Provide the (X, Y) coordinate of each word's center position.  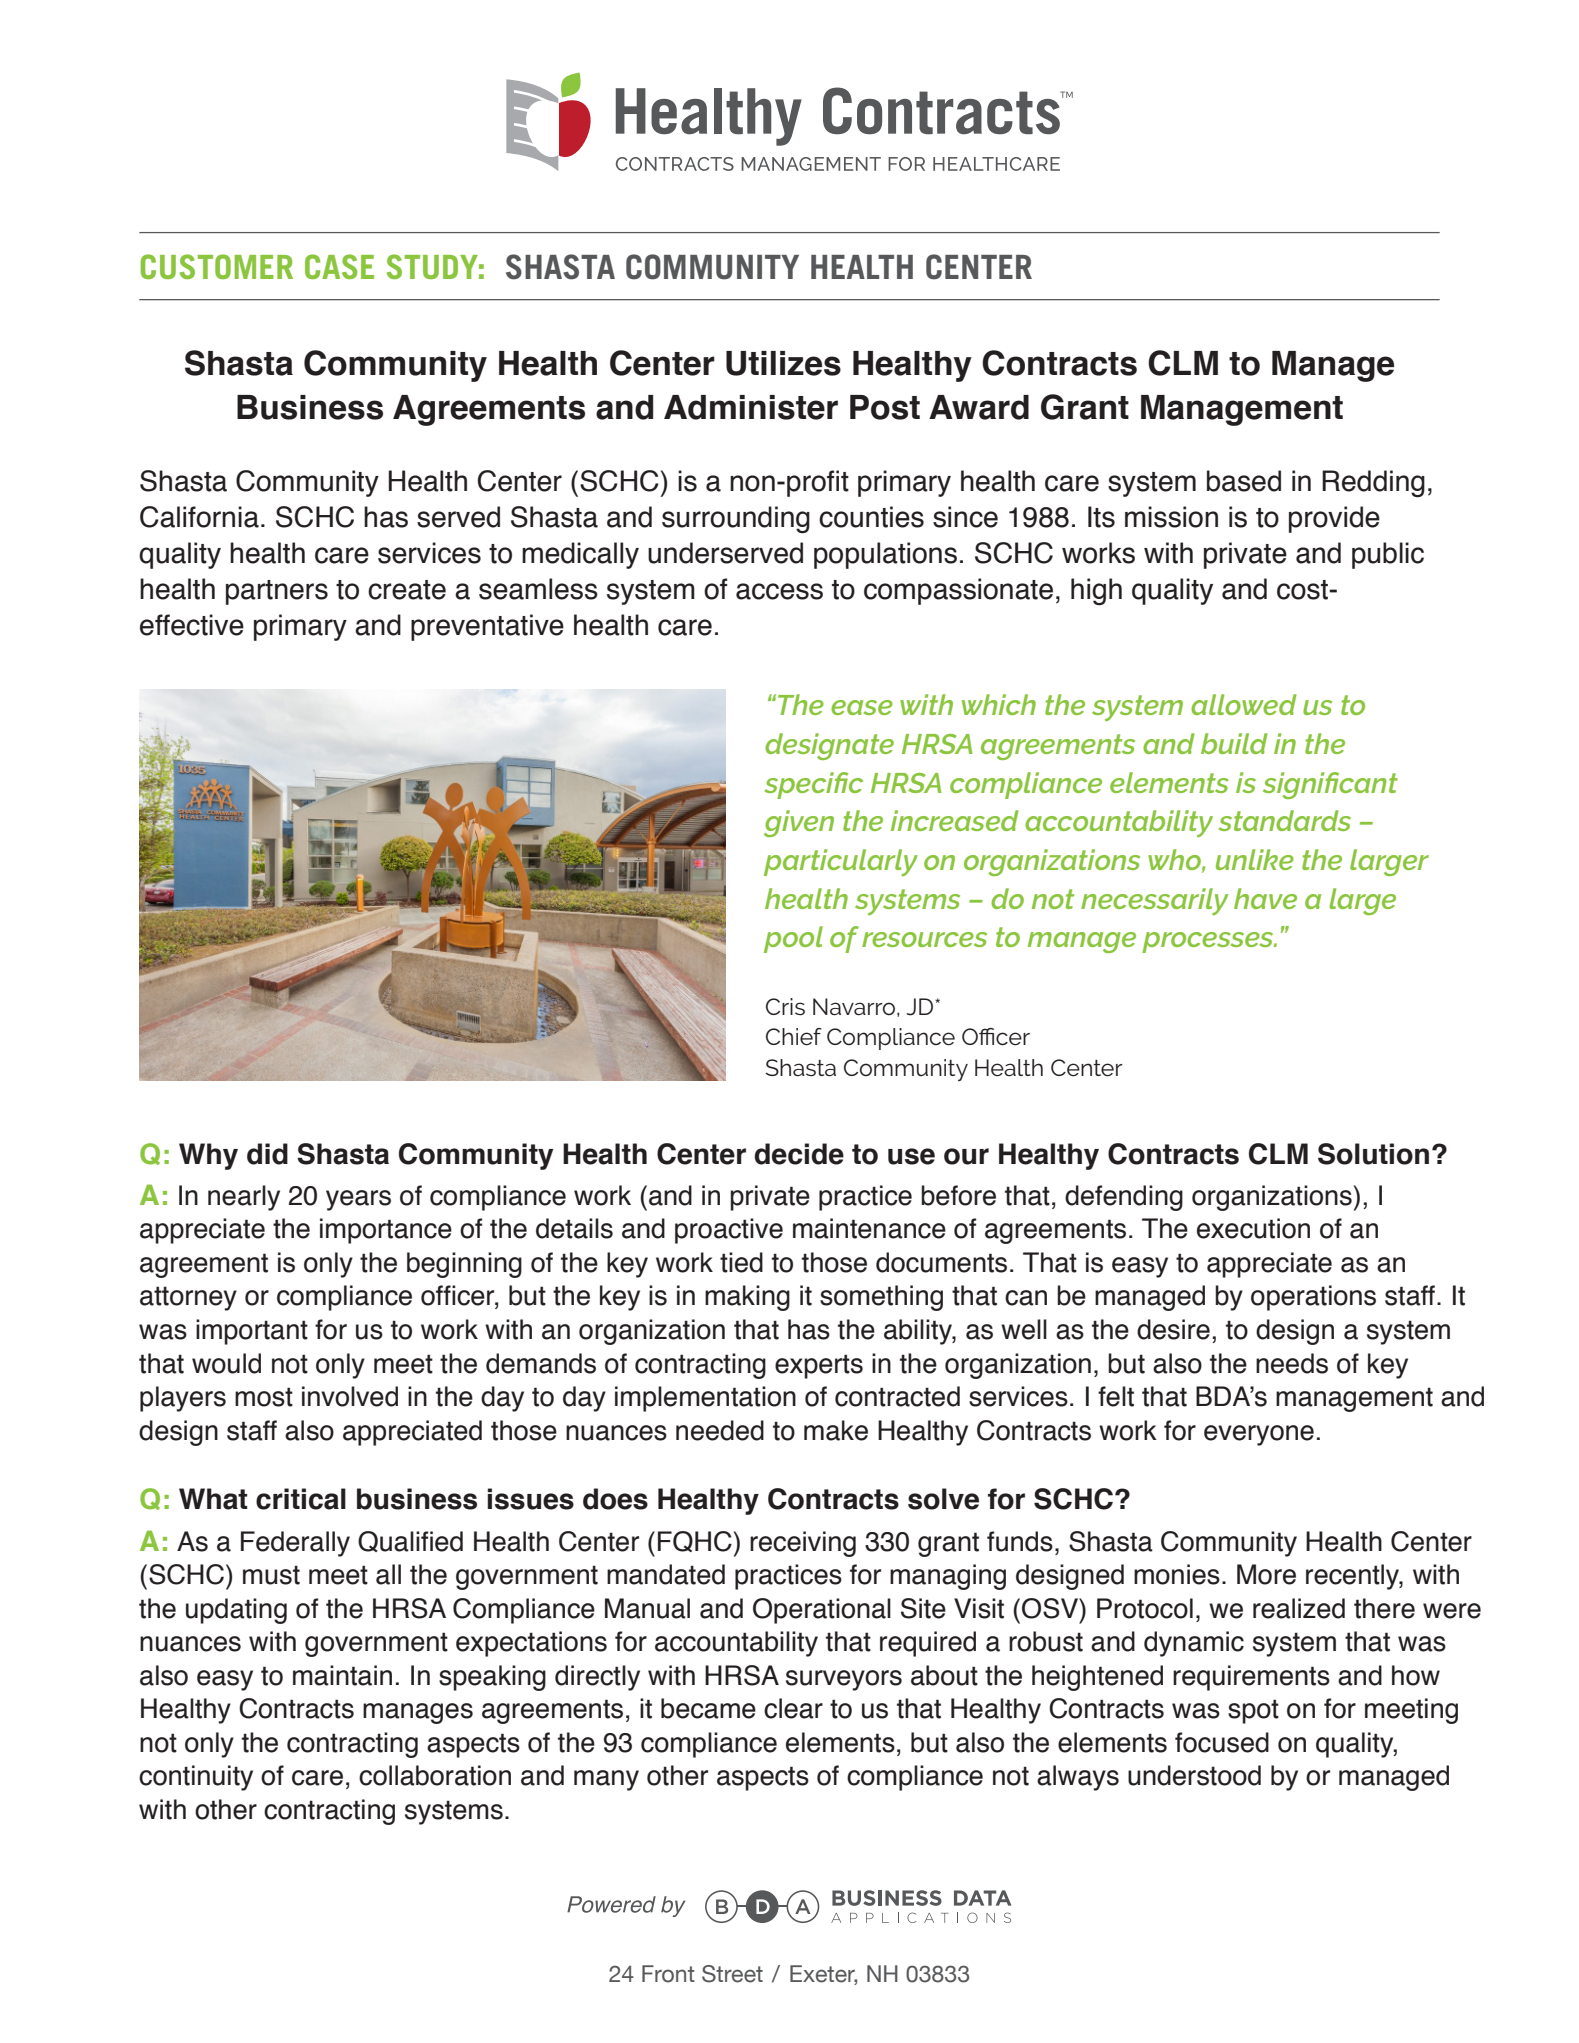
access (779, 591)
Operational (822, 1611)
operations (1313, 1298)
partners (277, 592)
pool (793, 939)
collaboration (435, 1775)
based (1244, 481)
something (881, 1298)
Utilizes (783, 363)
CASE (339, 266)
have (1265, 898)
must (271, 1575)
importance (386, 1231)
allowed (1244, 704)
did (267, 1154)
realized (1299, 1608)
